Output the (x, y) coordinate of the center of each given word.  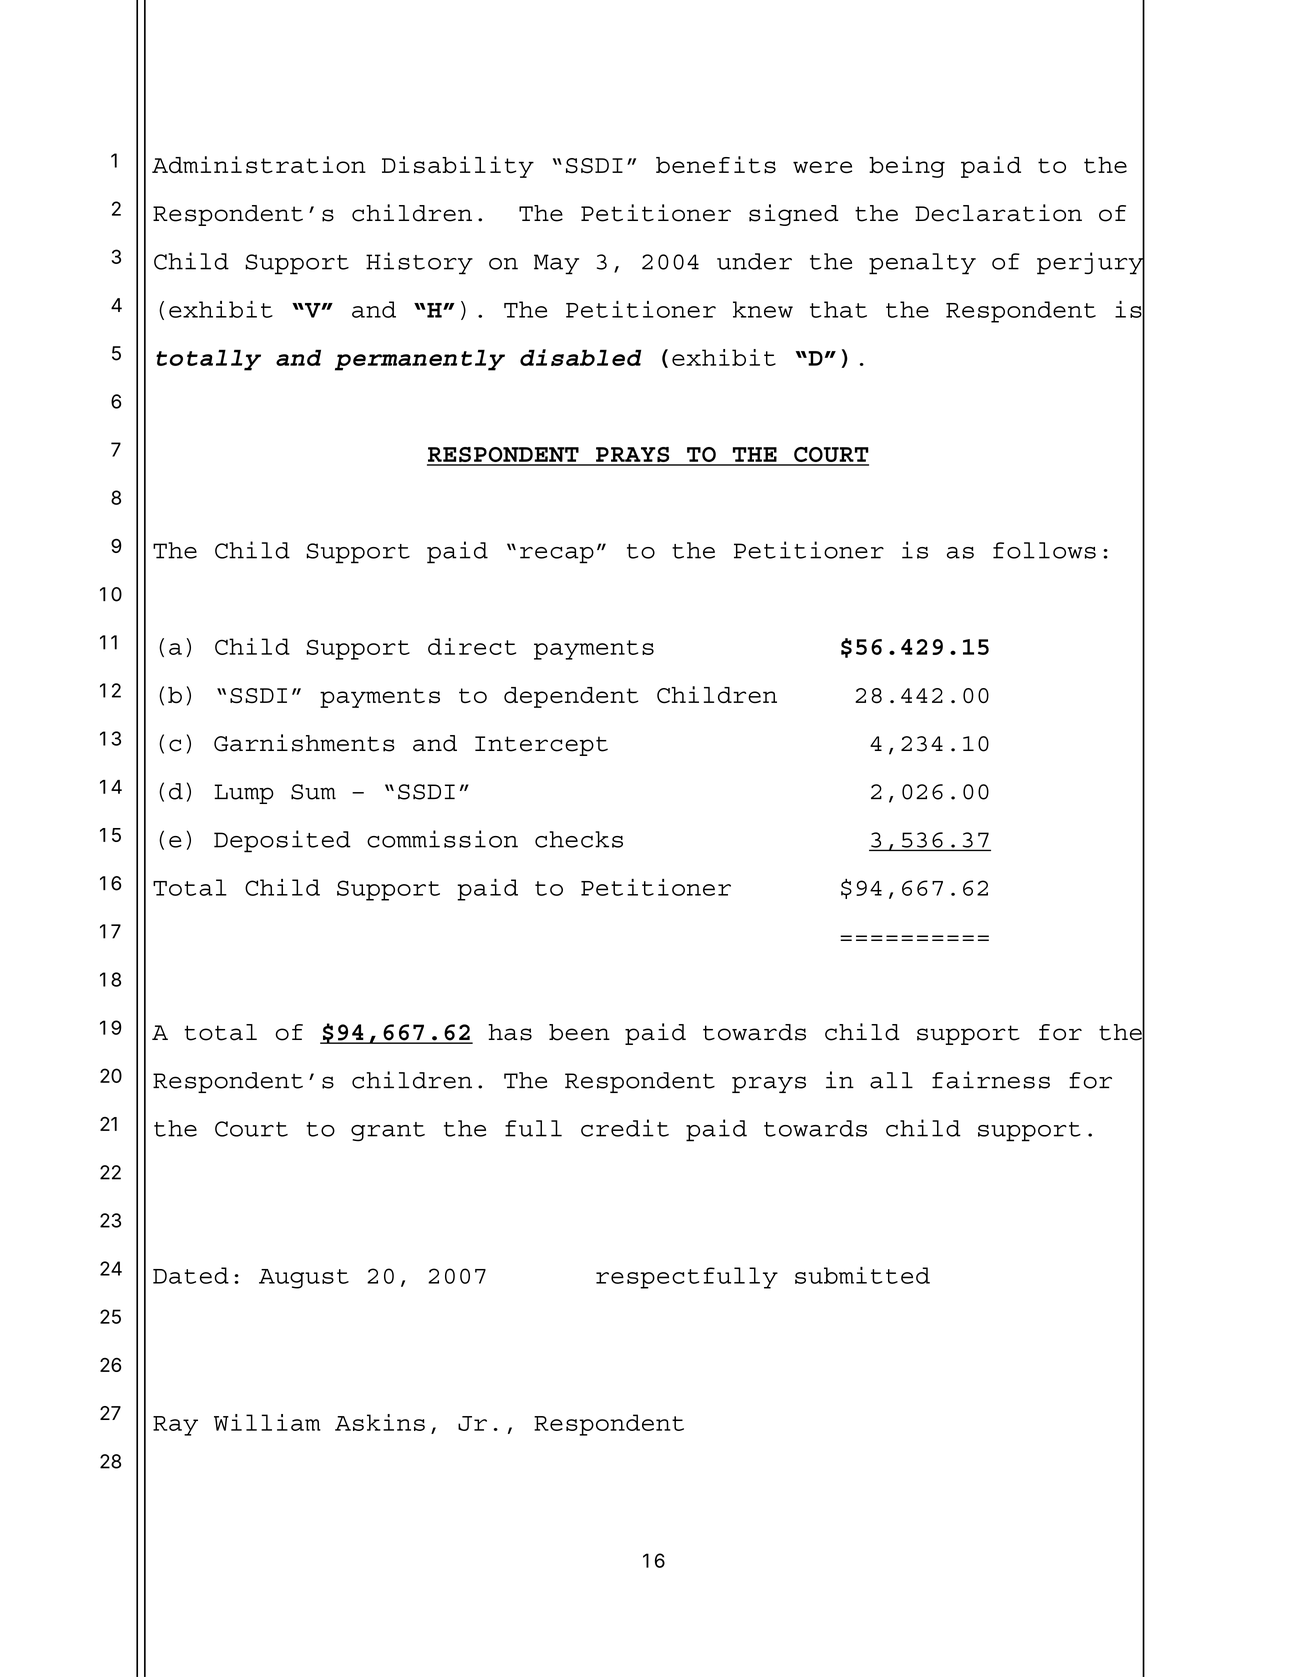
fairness (991, 1080)
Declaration (998, 213)
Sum (313, 792)
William (267, 1422)
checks (579, 839)
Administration (259, 165)
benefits (716, 165)
